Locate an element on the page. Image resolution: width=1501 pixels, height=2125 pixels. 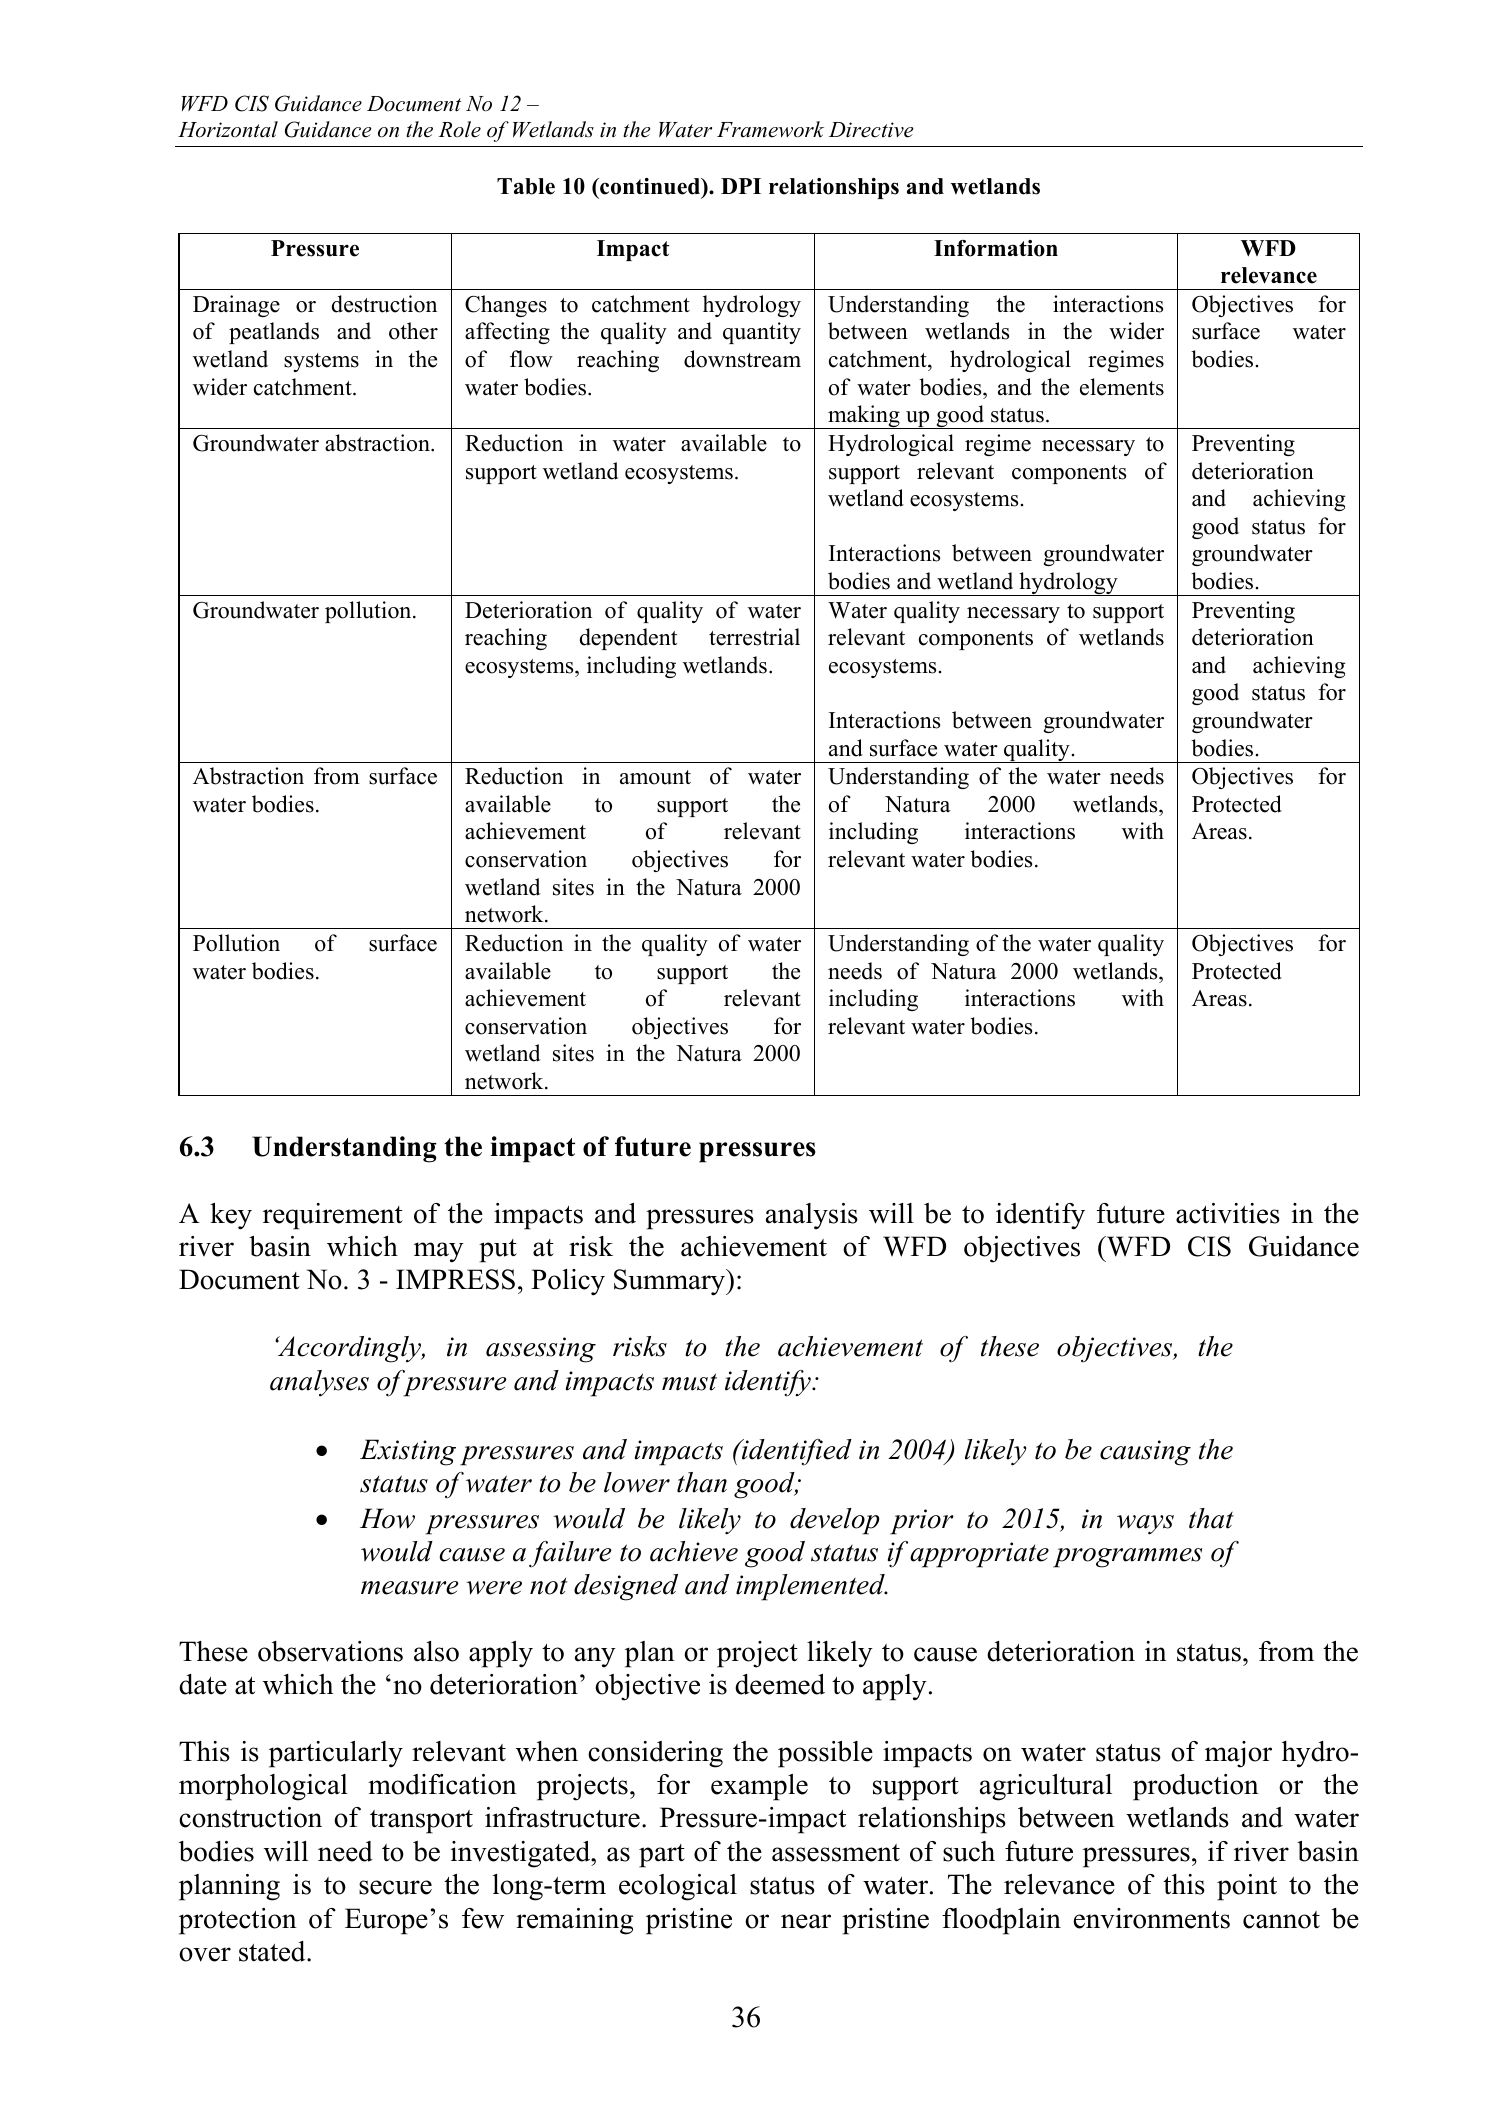
analyses is located at coordinates (319, 1383).
